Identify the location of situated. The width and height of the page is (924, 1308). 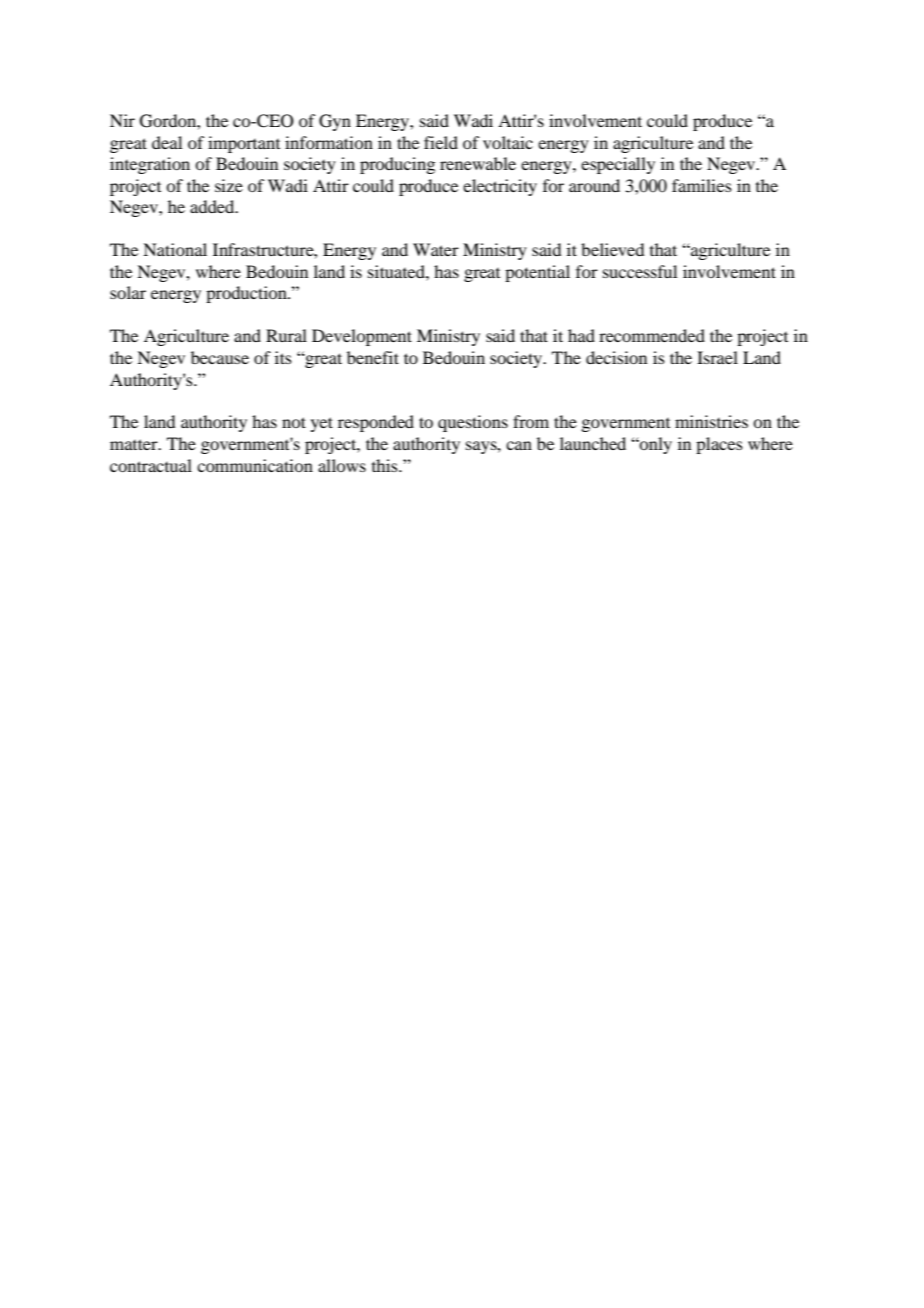
(397, 271).
